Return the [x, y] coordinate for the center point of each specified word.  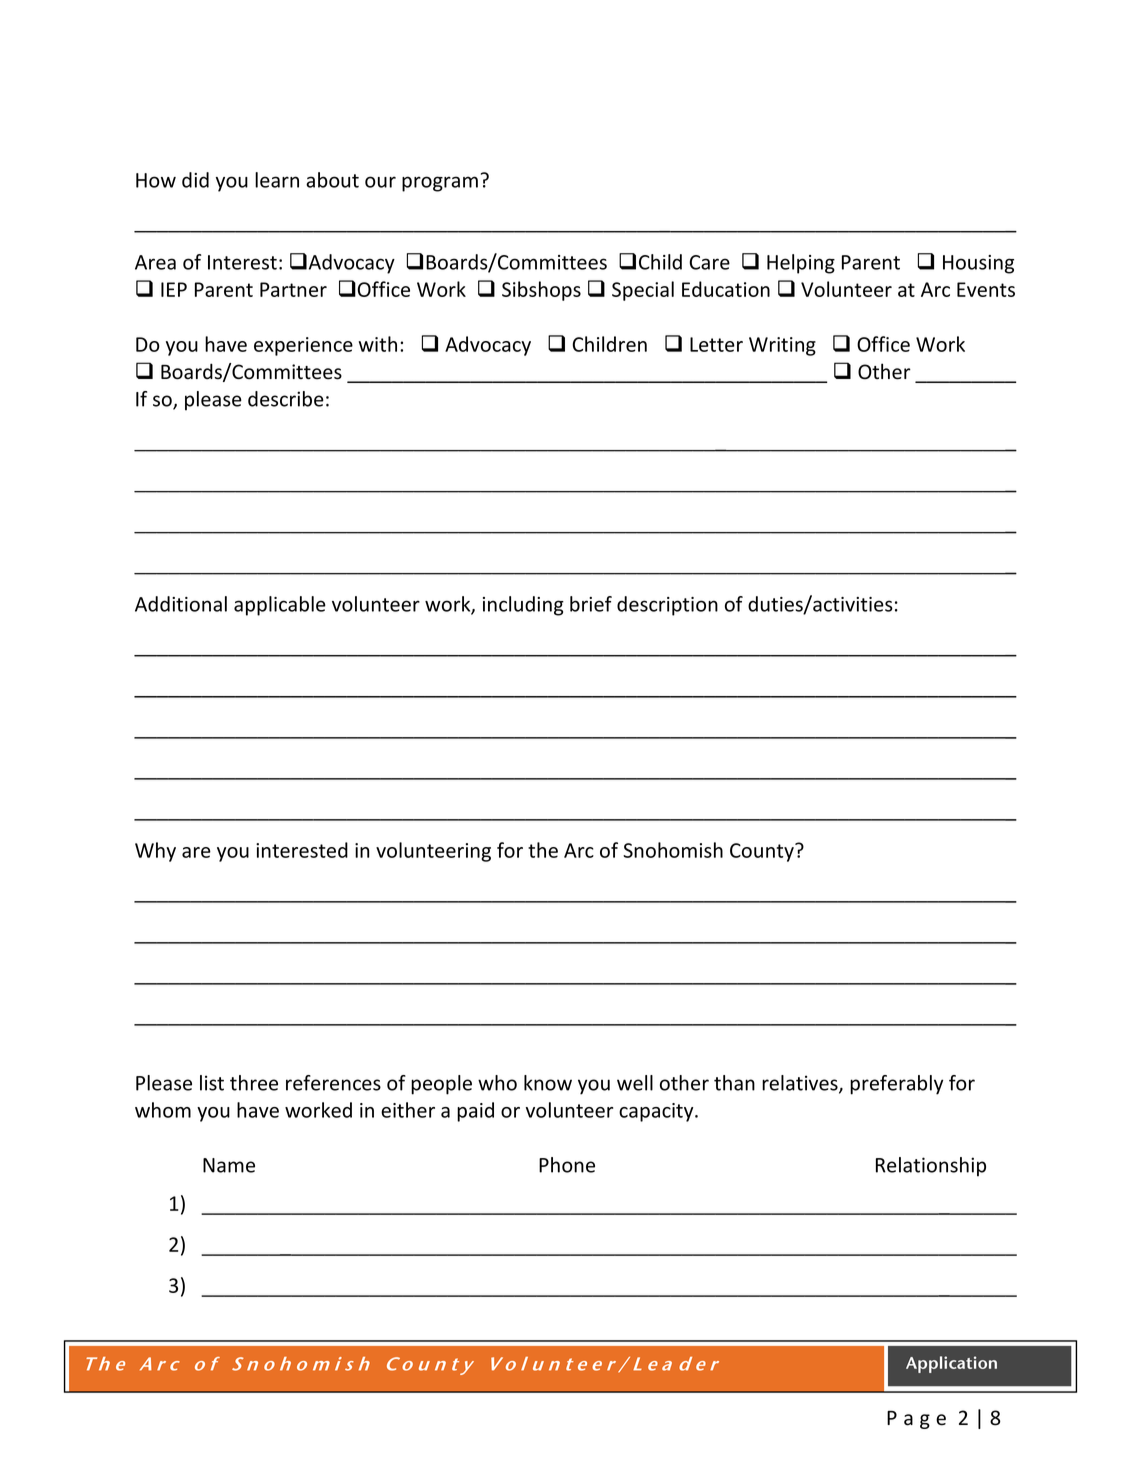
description [667, 606]
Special [643, 291]
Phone [567, 1165]
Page [916, 1419]
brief [591, 604]
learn [277, 180]
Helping [801, 264]
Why [155, 852]
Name [229, 1165]
